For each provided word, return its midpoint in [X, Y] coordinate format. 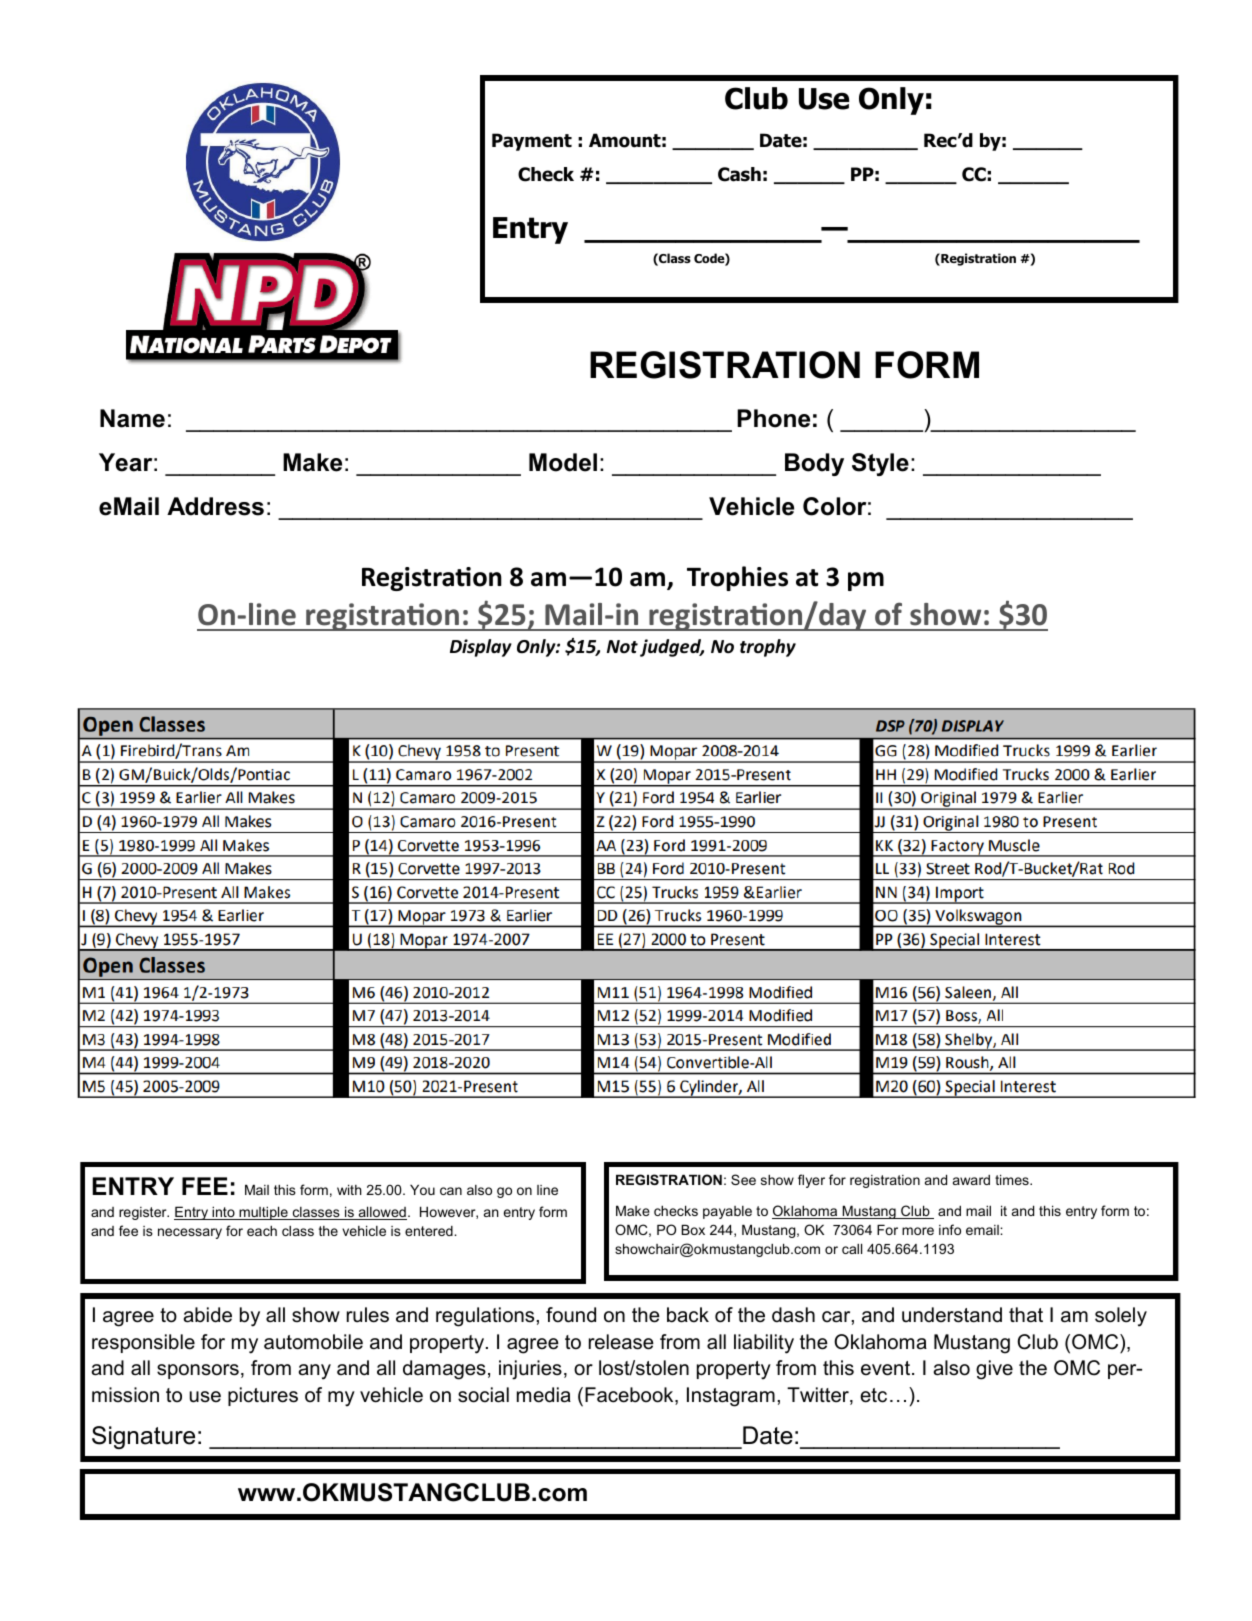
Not [622, 646]
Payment [532, 142]
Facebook [630, 1396]
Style [880, 464]
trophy [768, 648]
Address [215, 506]
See [743, 1179]
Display [481, 648]
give [994, 1370]
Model [563, 462]
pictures [263, 1396]
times [1013, 1180]
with [349, 1190]
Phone [773, 418]
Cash [739, 174]
